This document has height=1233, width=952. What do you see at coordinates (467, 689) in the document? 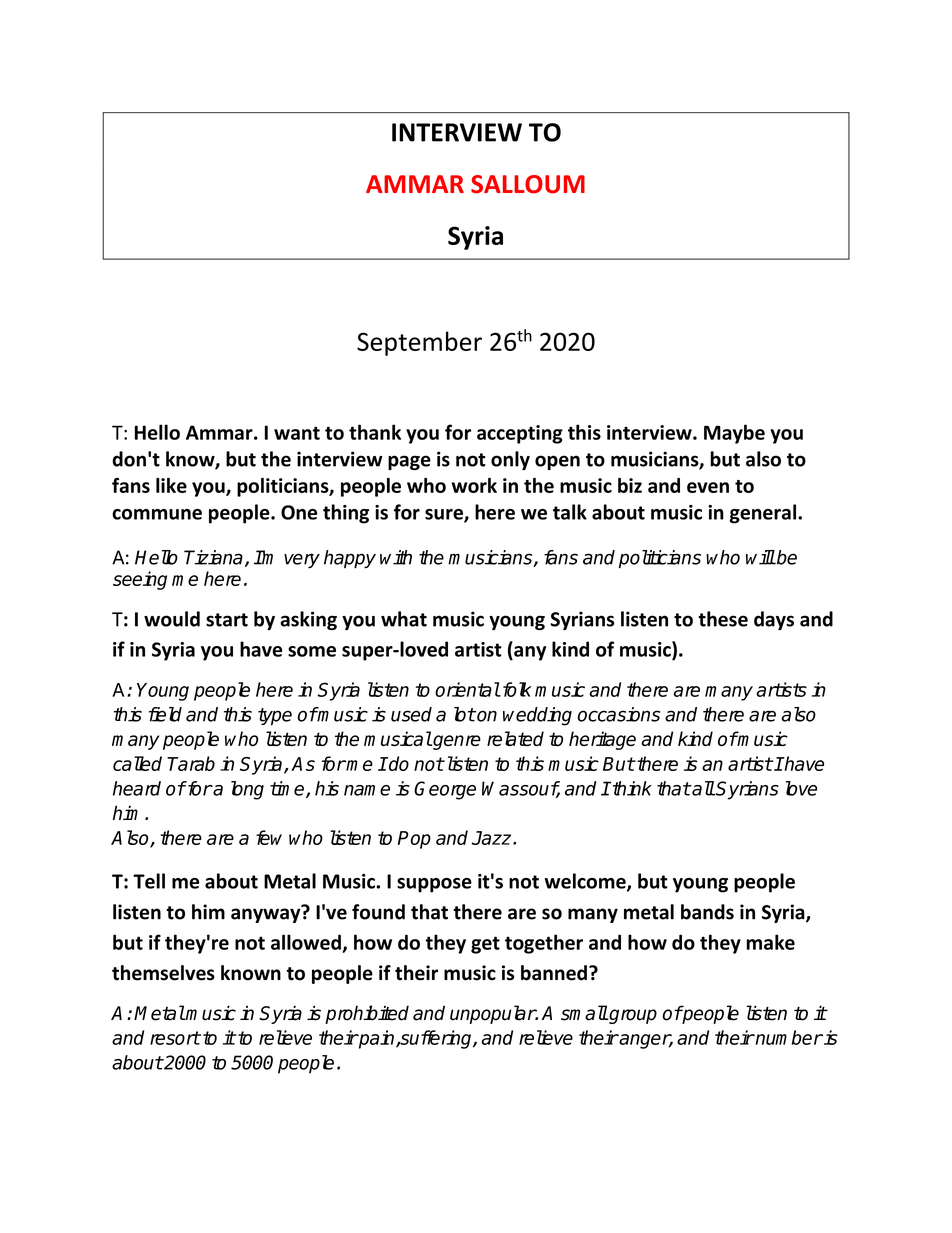
I see `oriental` at bounding box center [467, 689].
